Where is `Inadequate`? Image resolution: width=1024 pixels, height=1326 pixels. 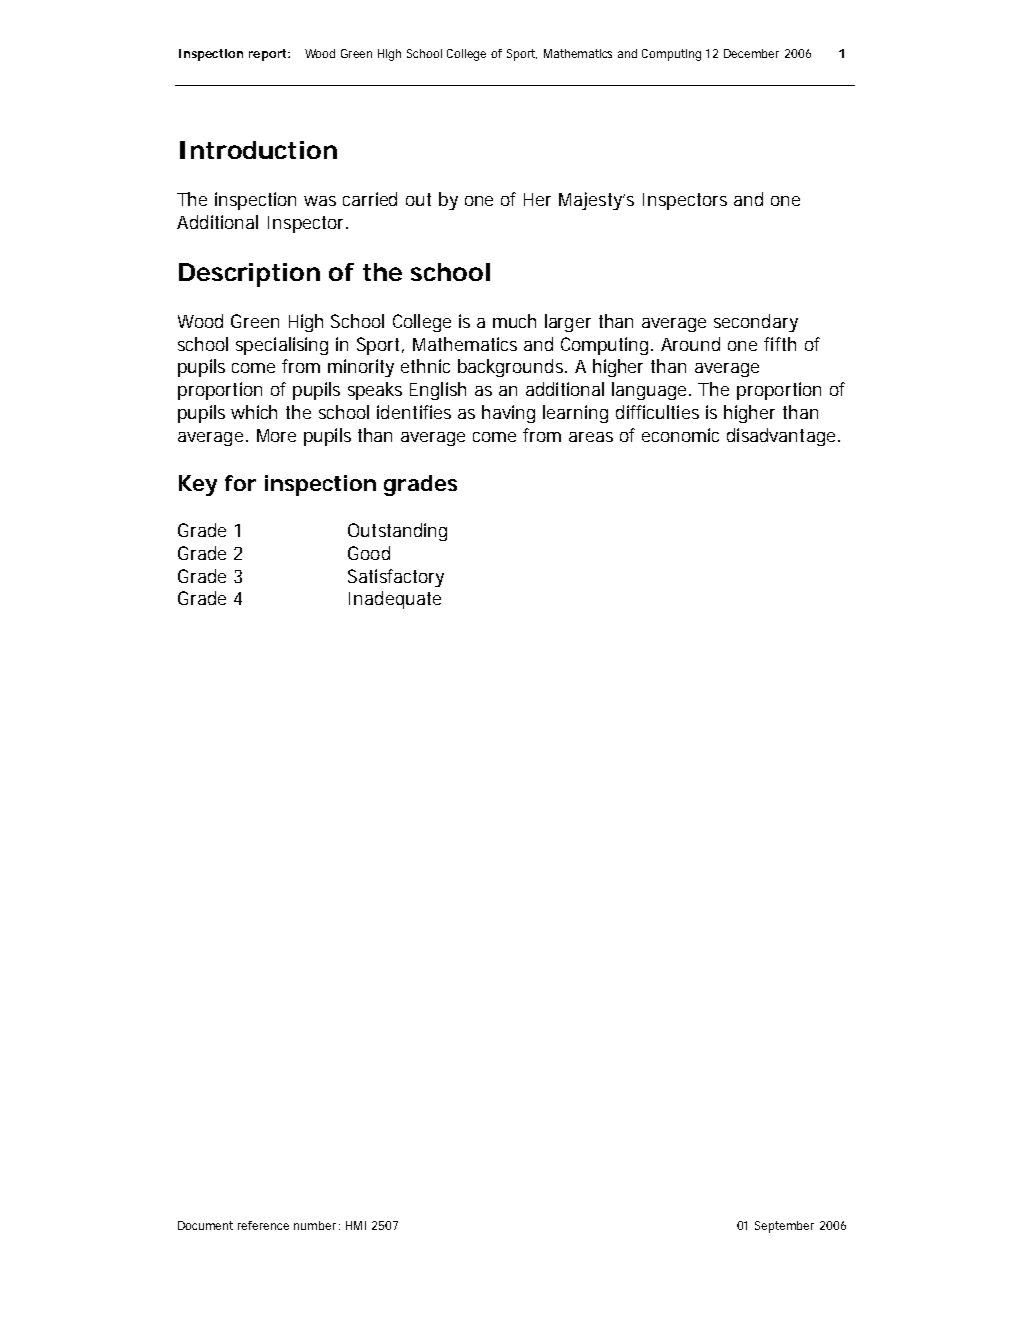 Inadequate is located at coordinates (395, 600).
